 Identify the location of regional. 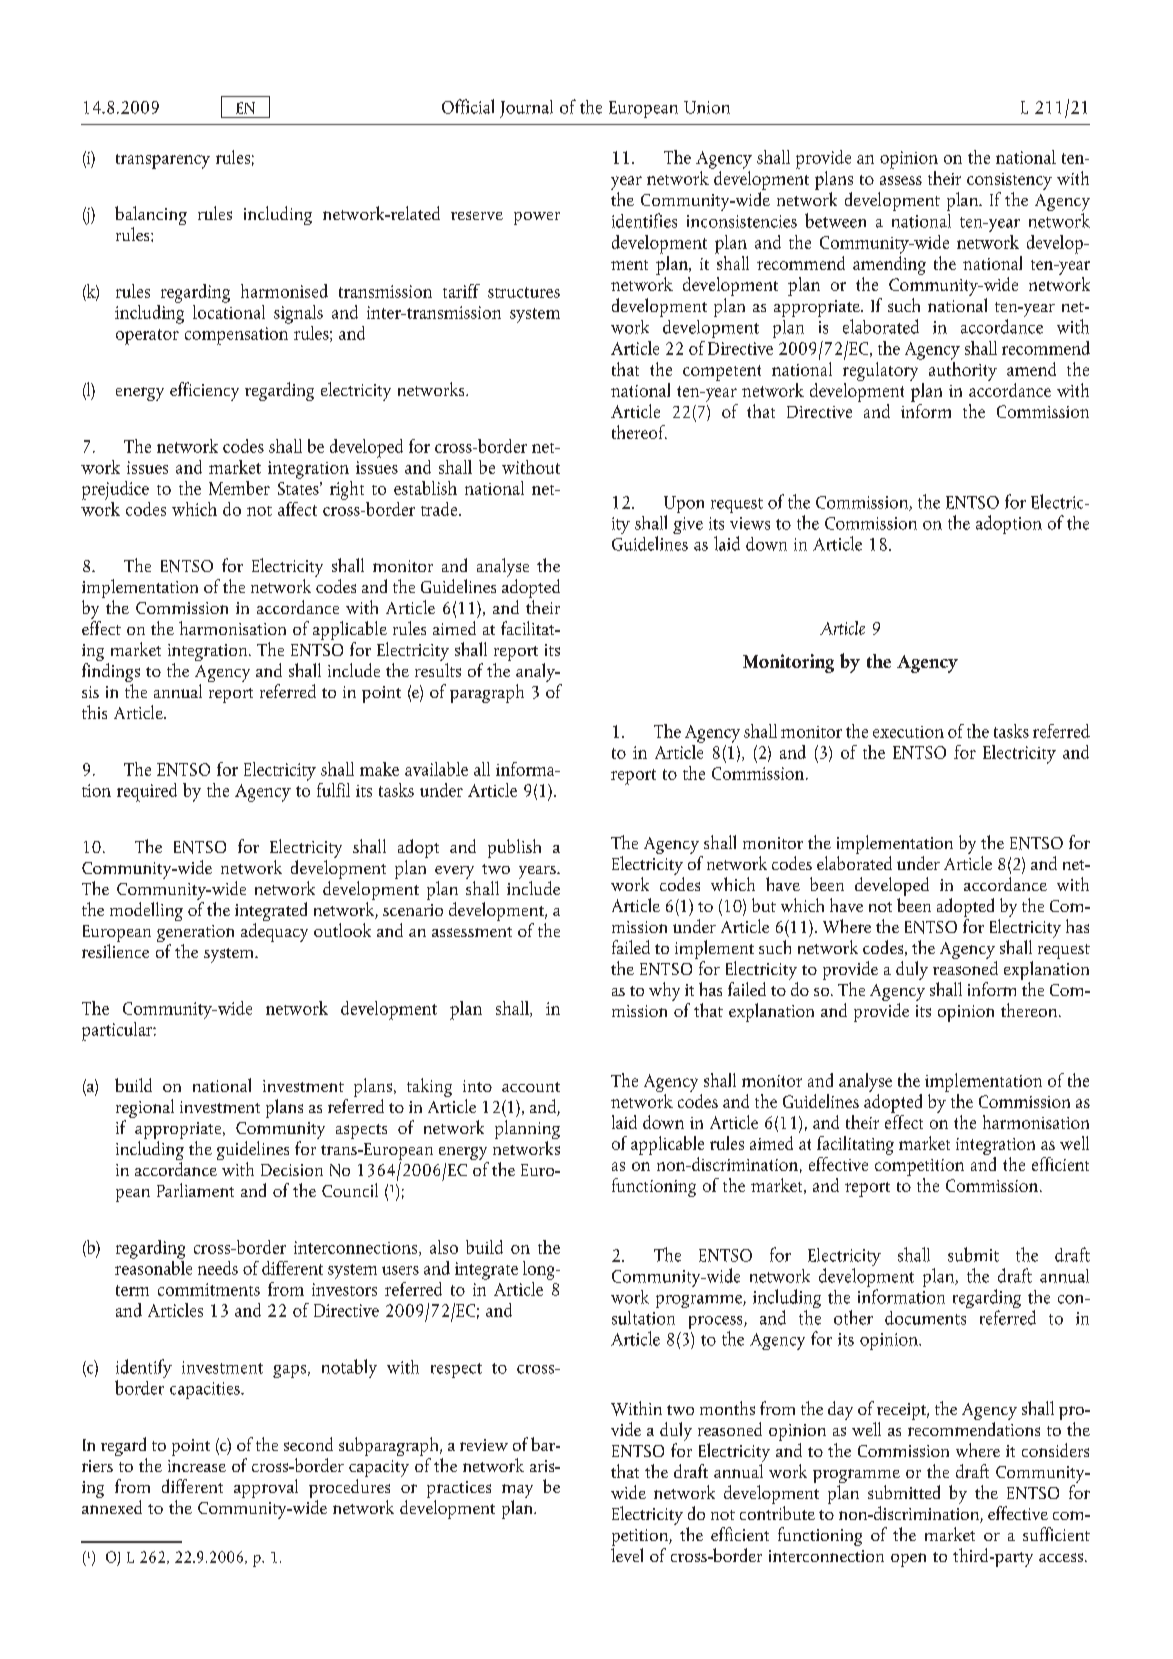
(145, 1110).
